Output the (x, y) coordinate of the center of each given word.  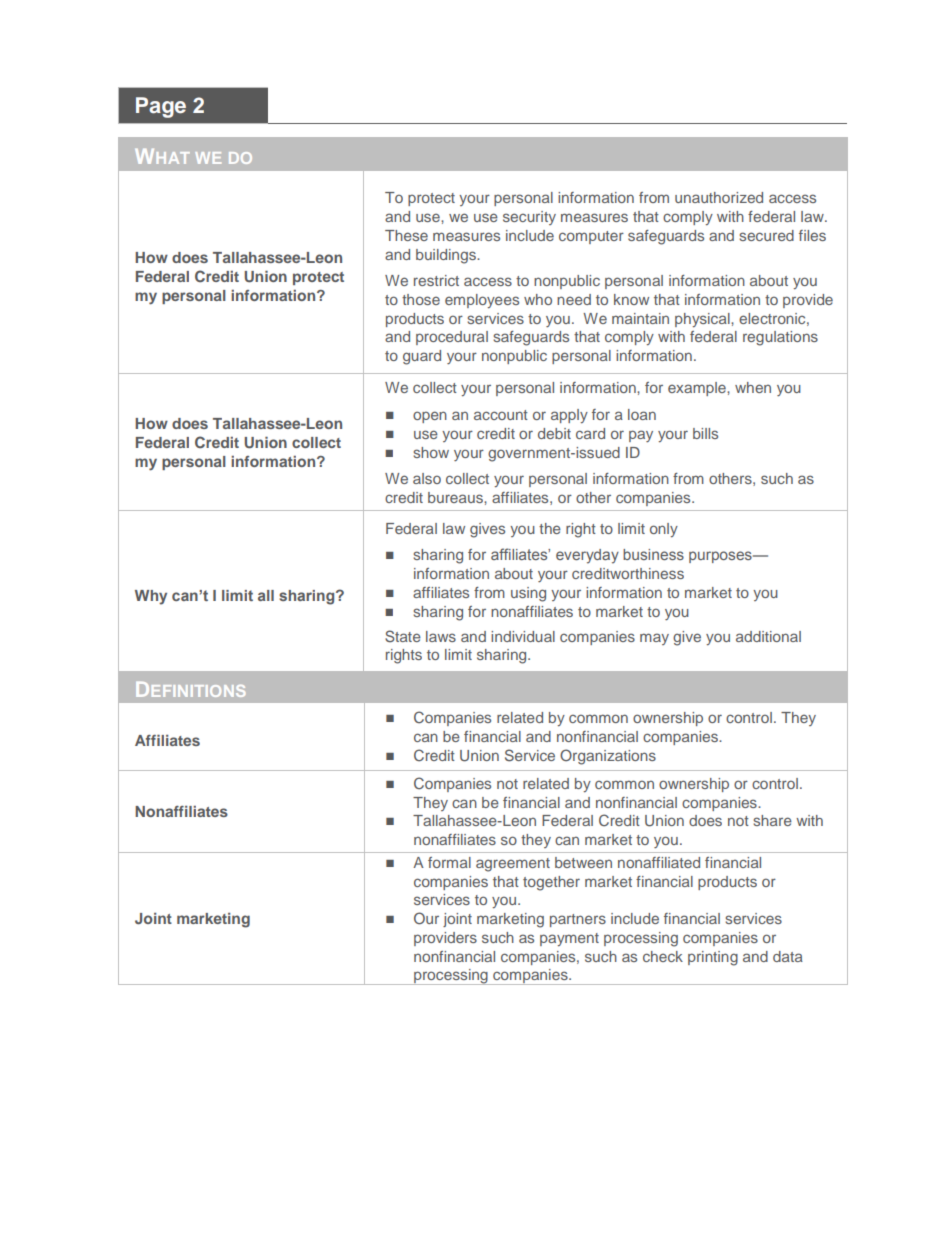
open (430, 417)
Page (161, 107)
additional (768, 636)
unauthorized (719, 197)
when (753, 387)
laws (441, 636)
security (529, 218)
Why (151, 597)
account (501, 415)
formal (449, 862)
